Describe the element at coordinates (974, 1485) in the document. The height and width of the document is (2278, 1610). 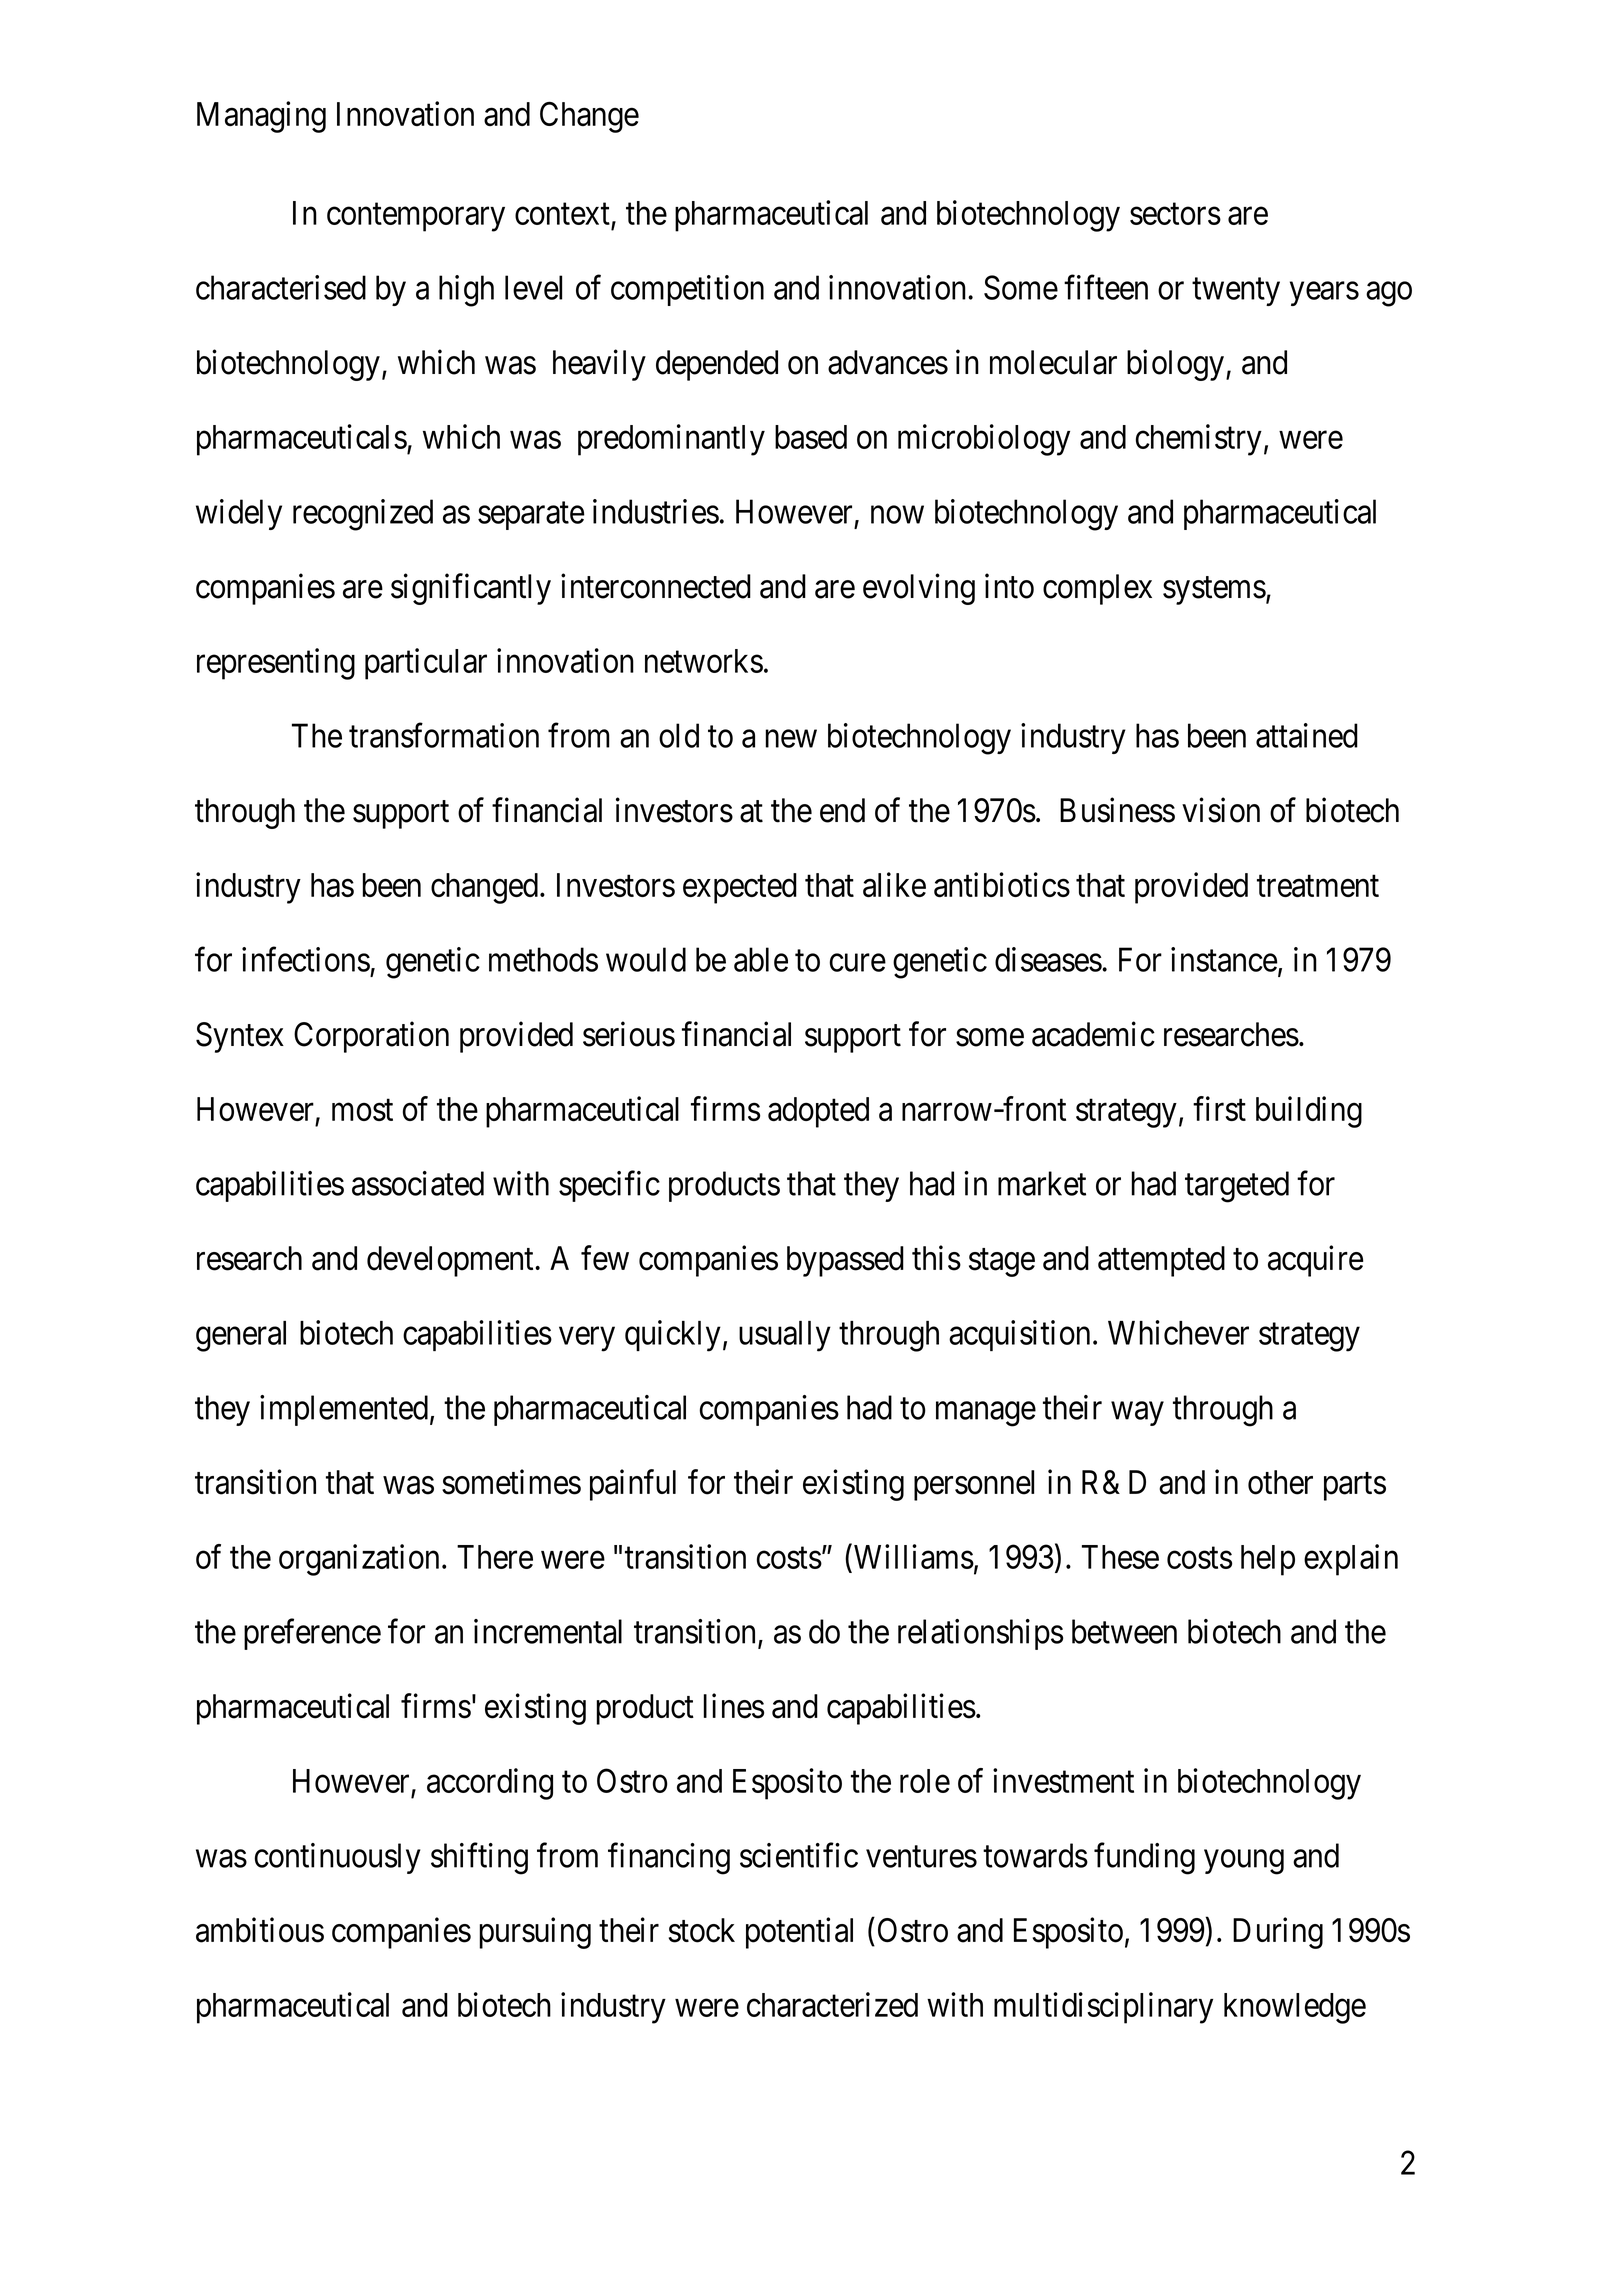
I see `personnel` at that location.
